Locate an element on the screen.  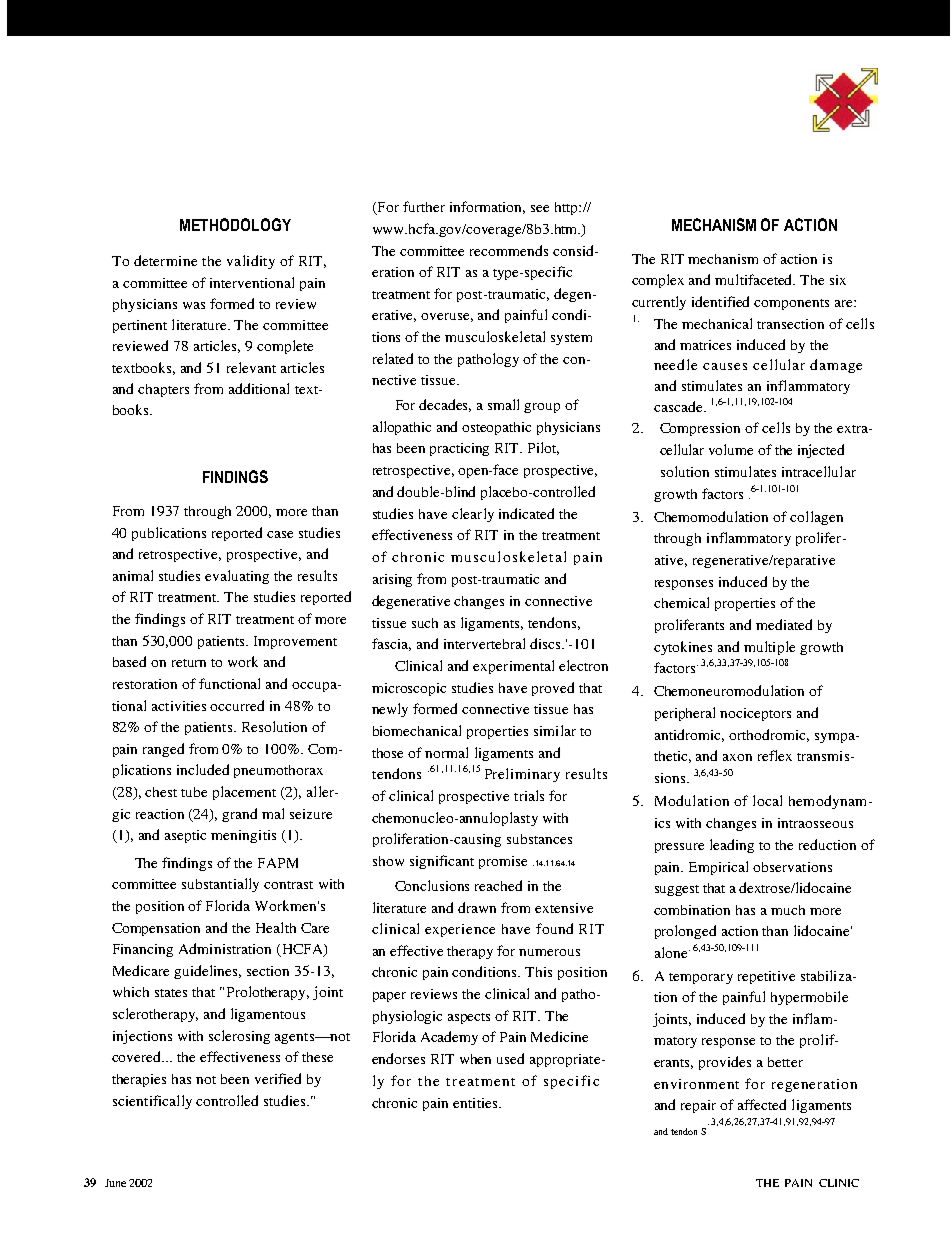
return is located at coordinates (189, 663).
